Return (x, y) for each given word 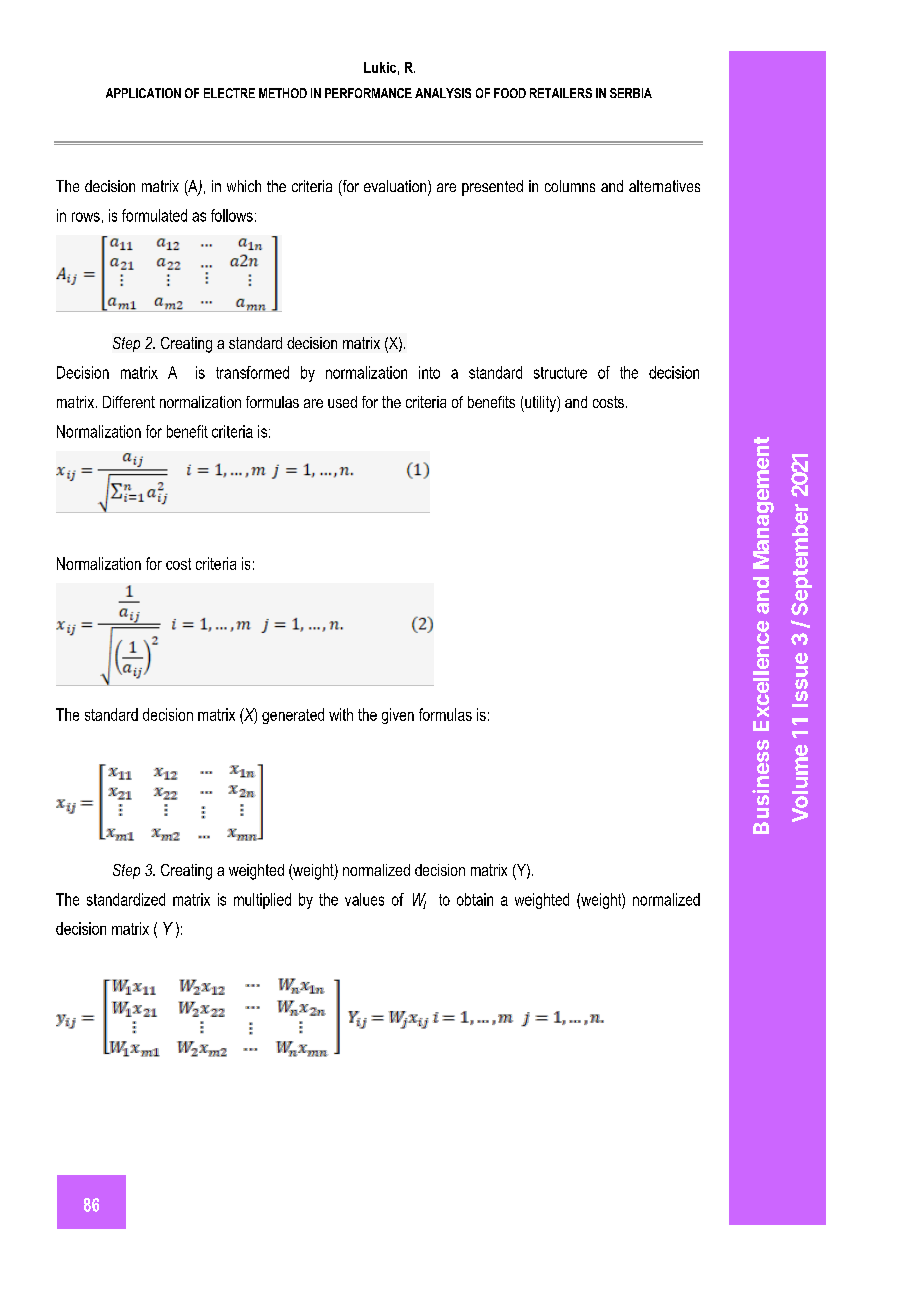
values (364, 899)
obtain (475, 899)
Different (129, 402)
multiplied (262, 901)
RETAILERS (561, 93)
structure (560, 373)
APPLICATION (143, 93)
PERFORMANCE (368, 93)
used (342, 402)
